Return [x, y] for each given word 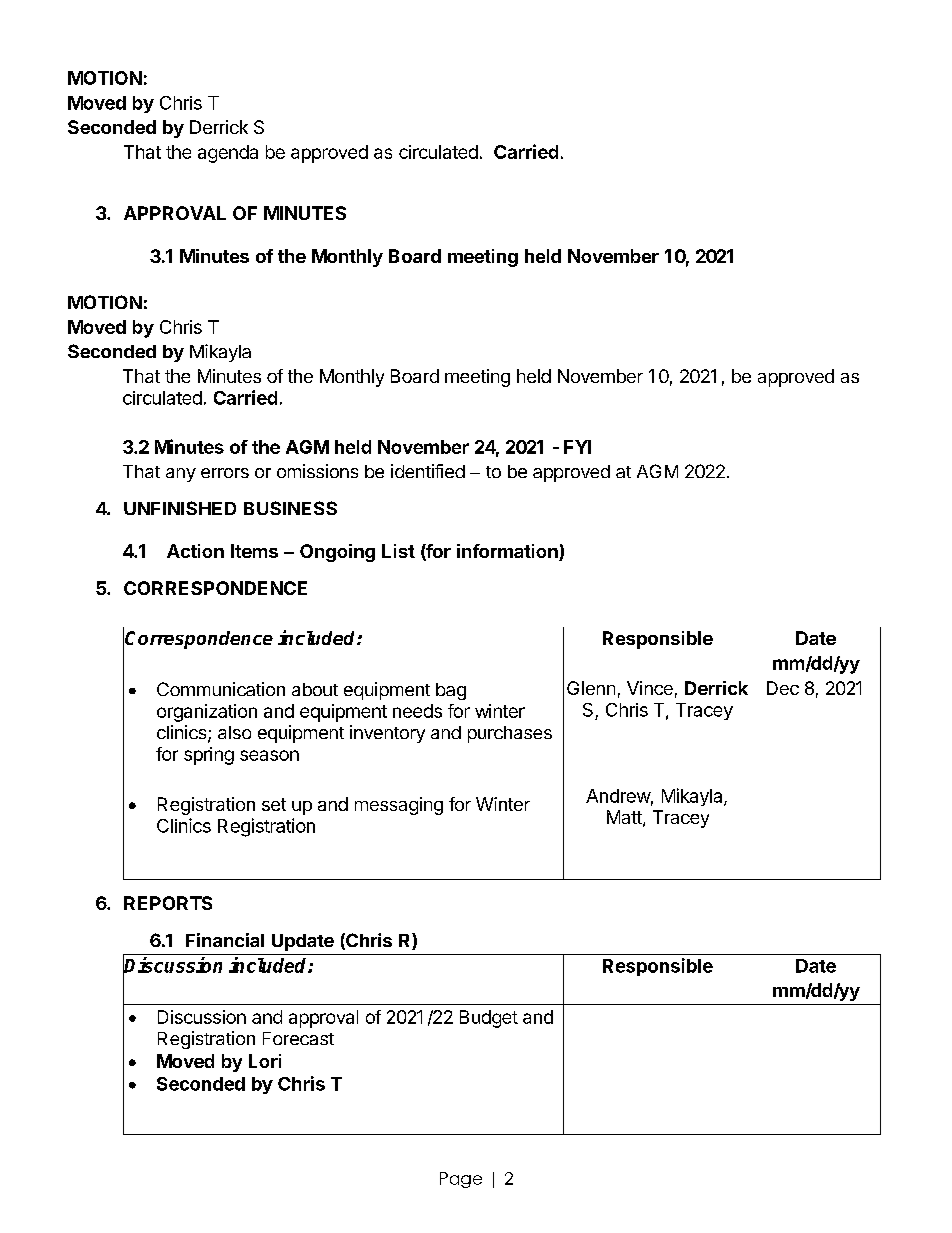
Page [461, 1180]
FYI [577, 447]
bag [451, 691]
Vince [650, 688]
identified [428, 471]
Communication [221, 689]
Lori [265, 1061]
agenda [228, 154]
